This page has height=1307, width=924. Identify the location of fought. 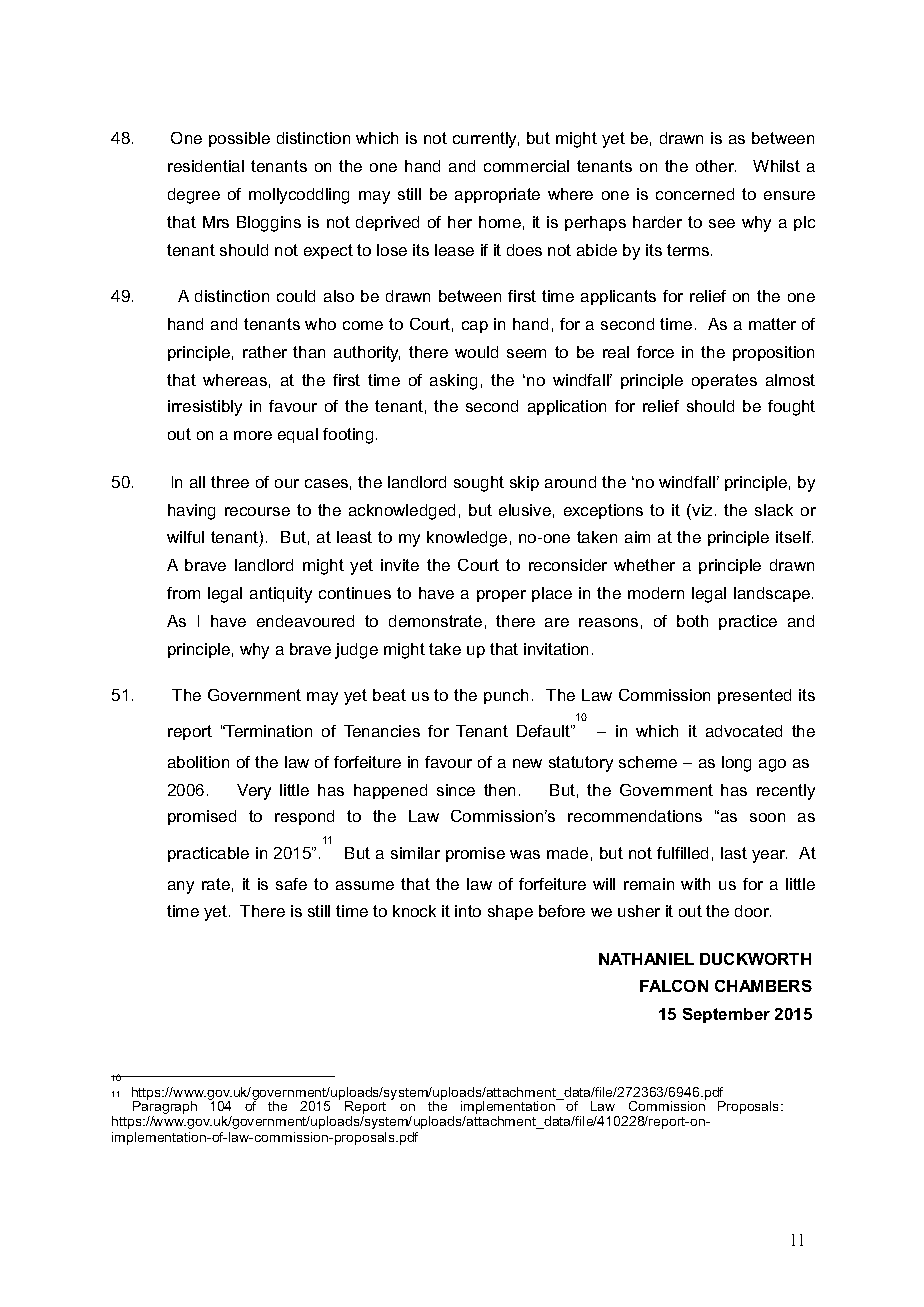
(791, 408).
